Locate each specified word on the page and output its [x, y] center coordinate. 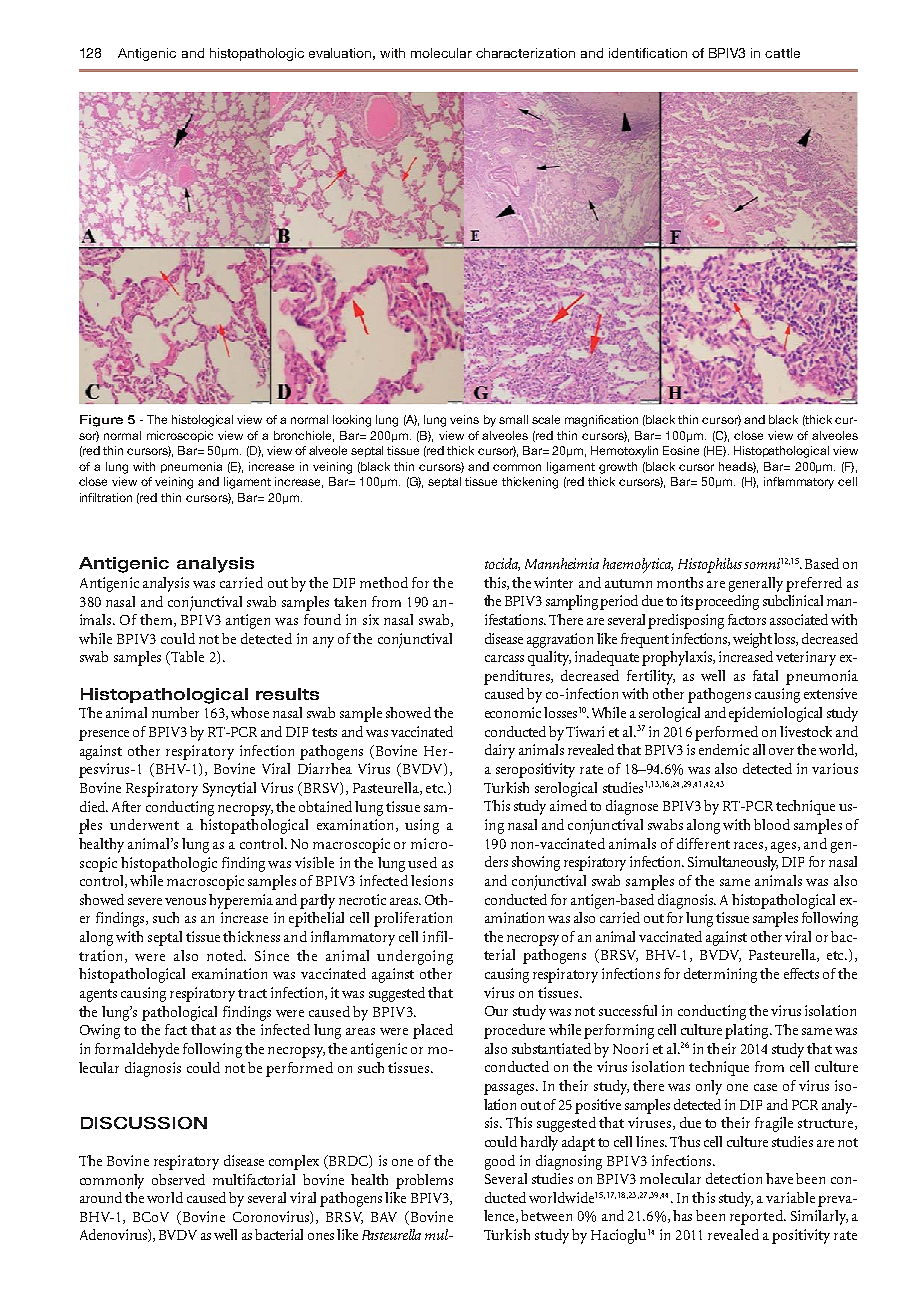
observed [178, 1179]
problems [424, 1181]
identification [648, 53]
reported [758, 1217]
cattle [782, 53]
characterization [525, 53]
